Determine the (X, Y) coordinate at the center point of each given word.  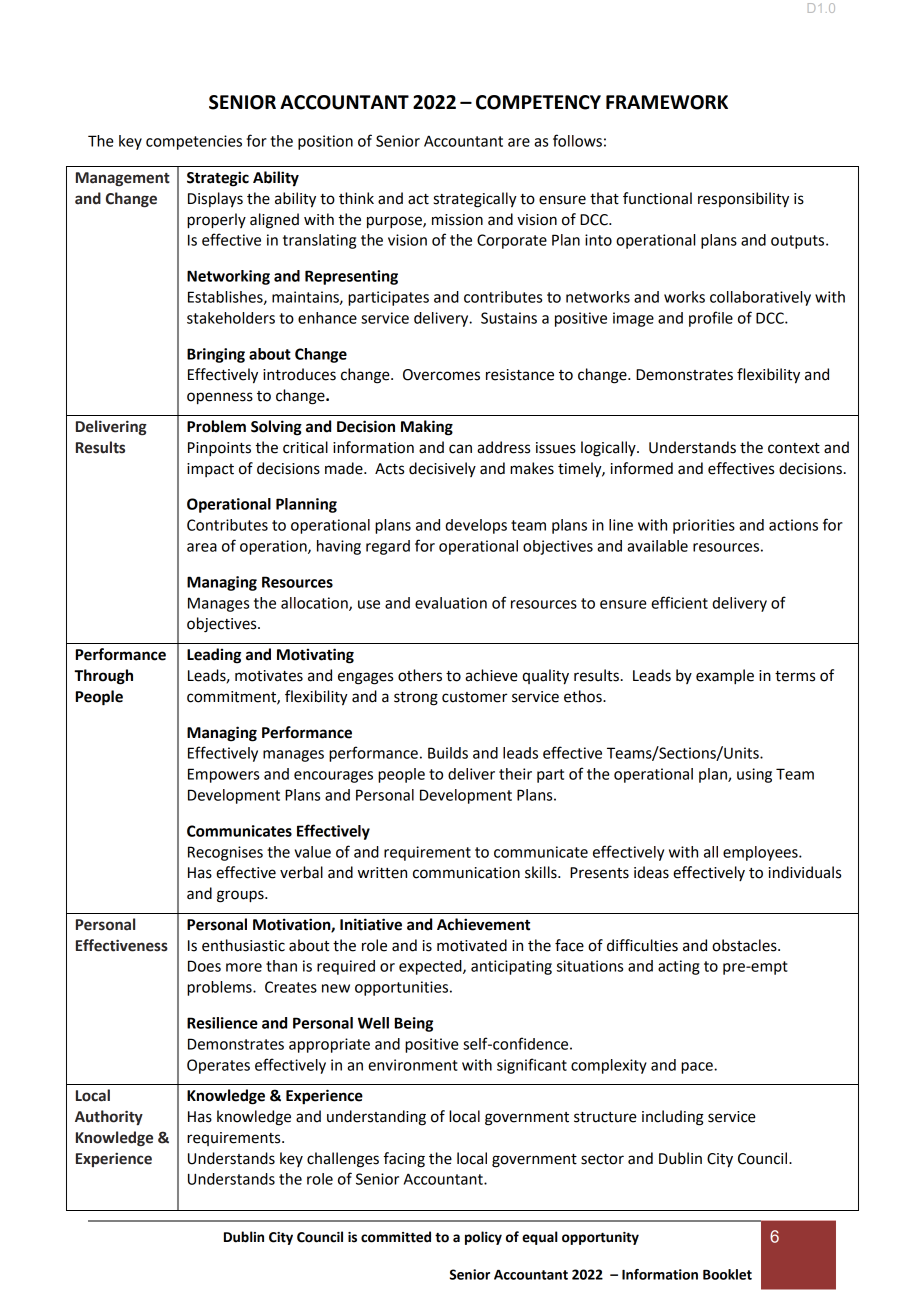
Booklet (727, 1274)
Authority (109, 1117)
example (725, 677)
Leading (214, 656)
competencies (194, 142)
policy (483, 1238)
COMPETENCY (538, 102)
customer (474, 697)
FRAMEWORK (667, 102)
